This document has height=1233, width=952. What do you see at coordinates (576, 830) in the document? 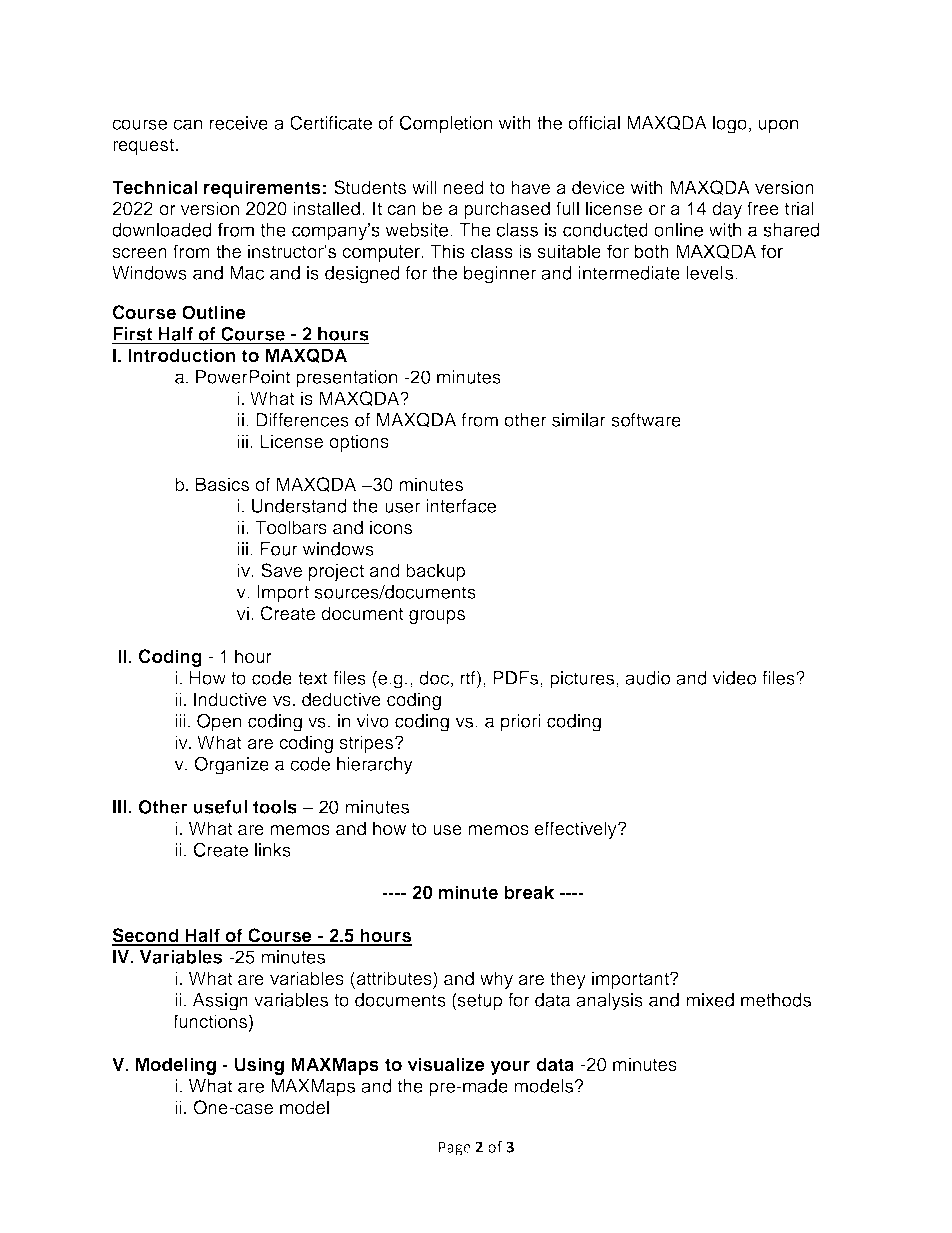
I see `effectively` at bounding box center [576, 830].
